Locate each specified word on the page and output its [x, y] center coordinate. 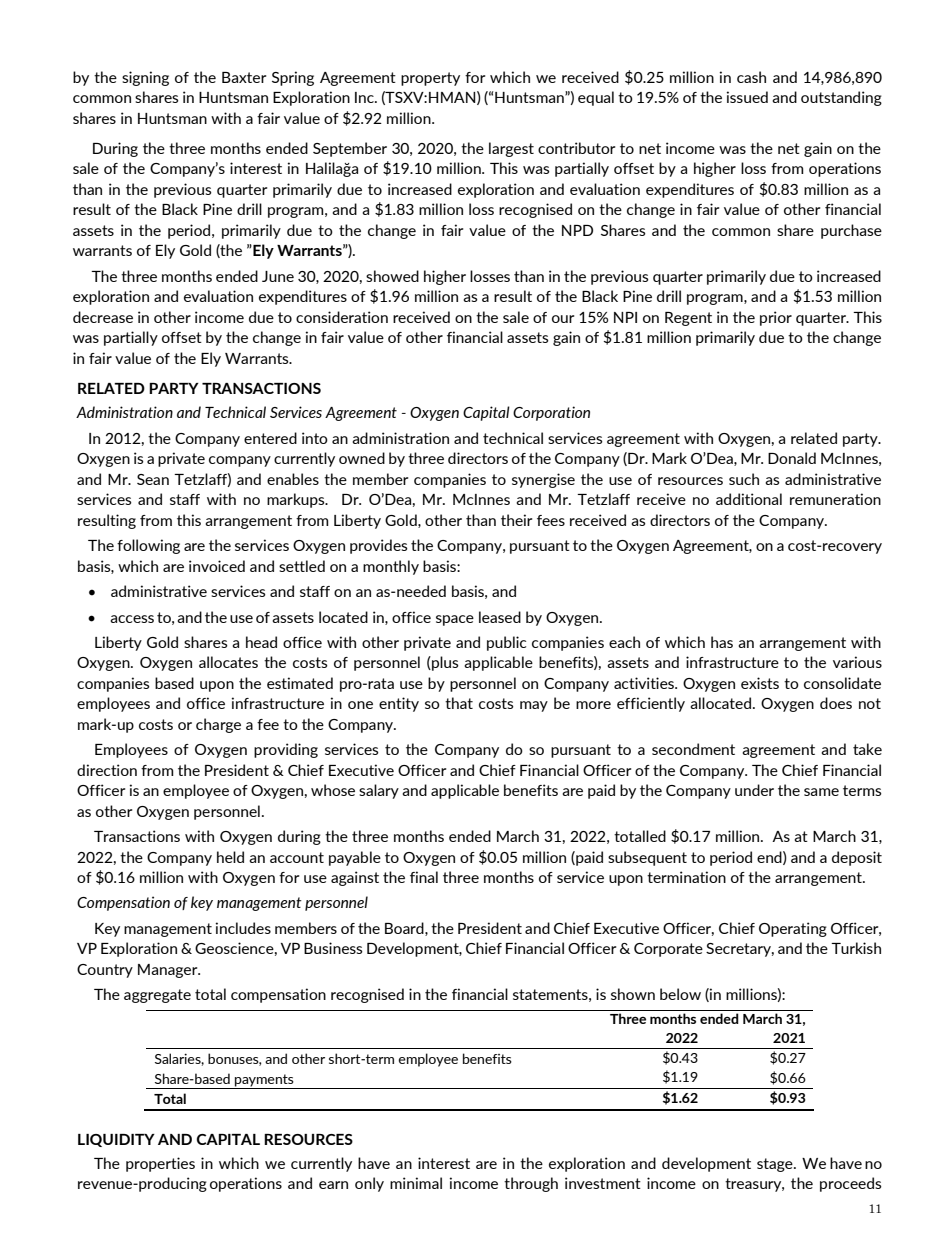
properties [160, 1164]
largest [511, 149]
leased [500, 617]
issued [747, 97]
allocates [228, 662]
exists [760, 683]
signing [145, 78]
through [531, 1184]
